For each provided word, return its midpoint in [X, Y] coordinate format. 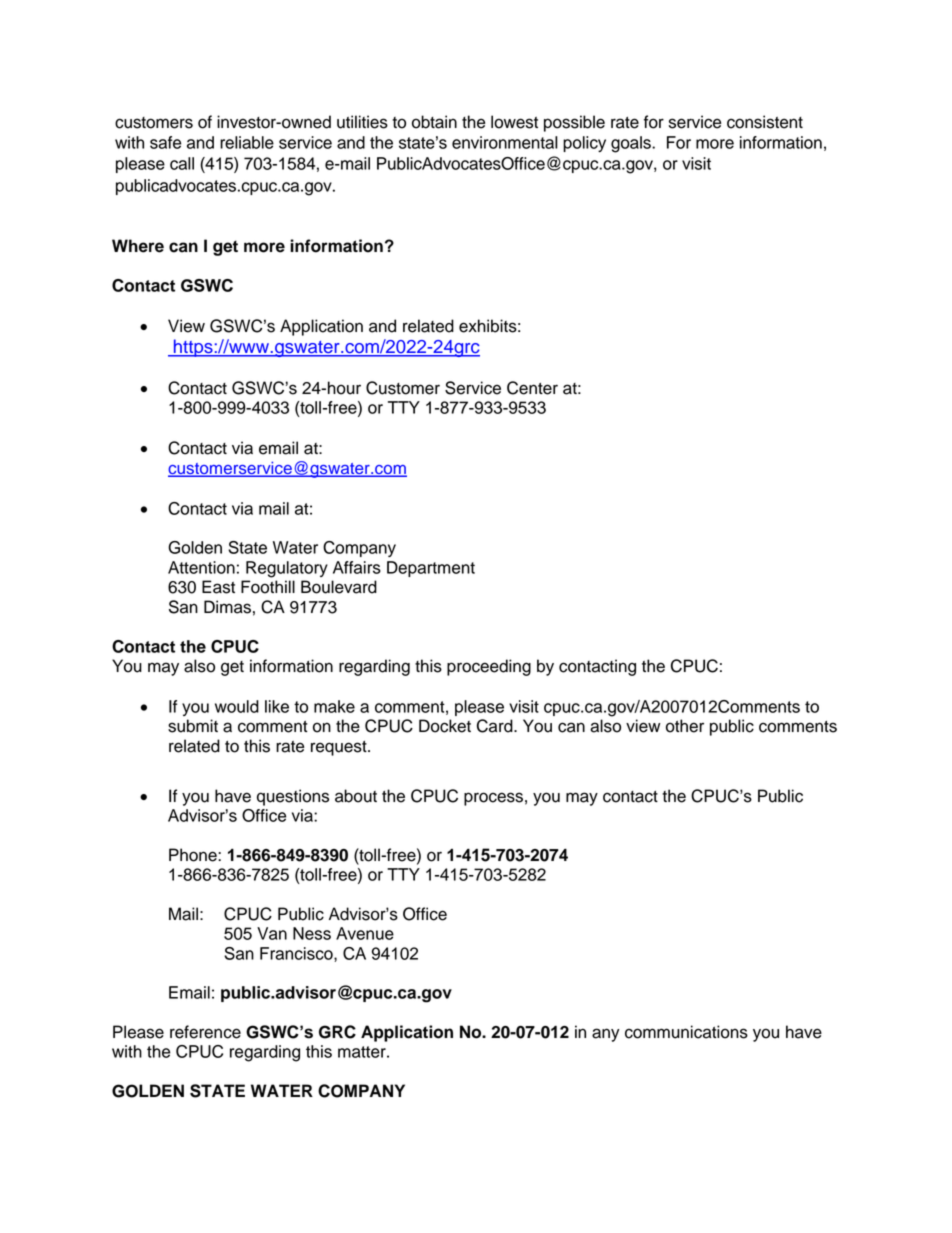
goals [632, 144]
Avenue [365, 933]
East [218, 587]
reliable [247, 142]
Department [431, 569]
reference [205, 1032]
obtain [434, 122]
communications [686, 1032]
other [685, 726]
